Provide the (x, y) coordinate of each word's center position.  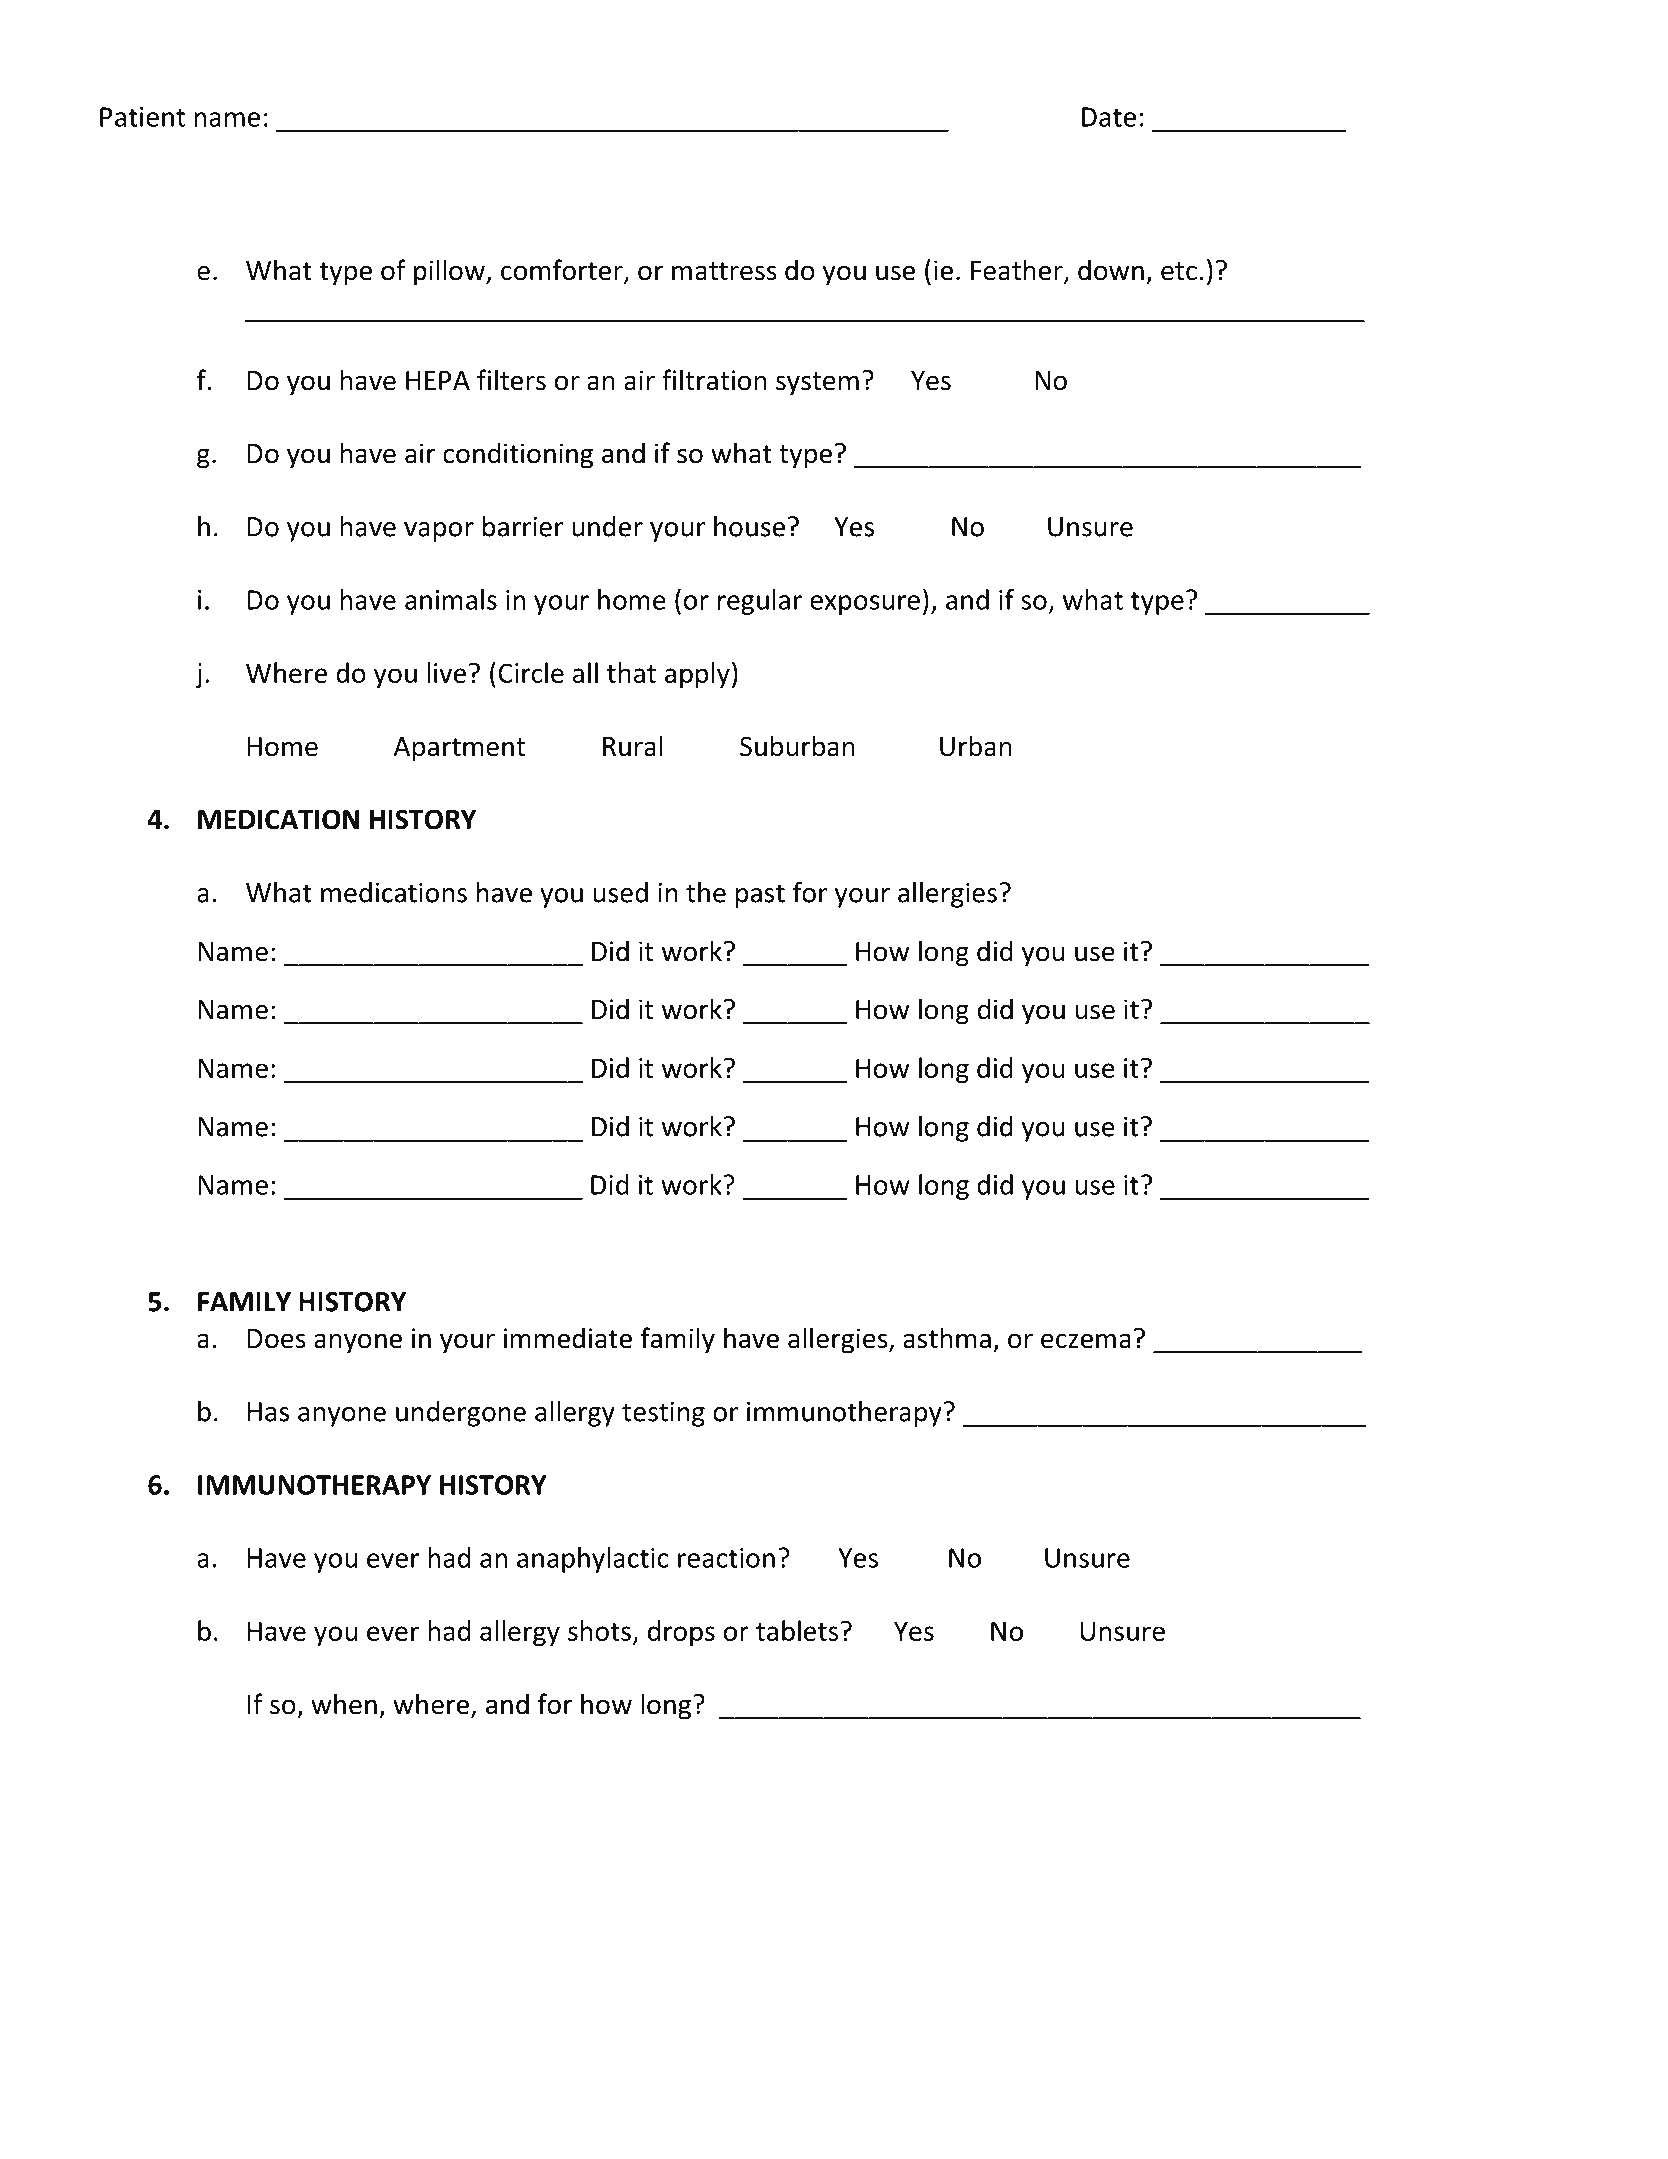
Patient (142, 117)
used (620, 892)
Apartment (459, 749)
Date (1109, 117)
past (760, 896)
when (344, 1704)
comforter (563, 271)
